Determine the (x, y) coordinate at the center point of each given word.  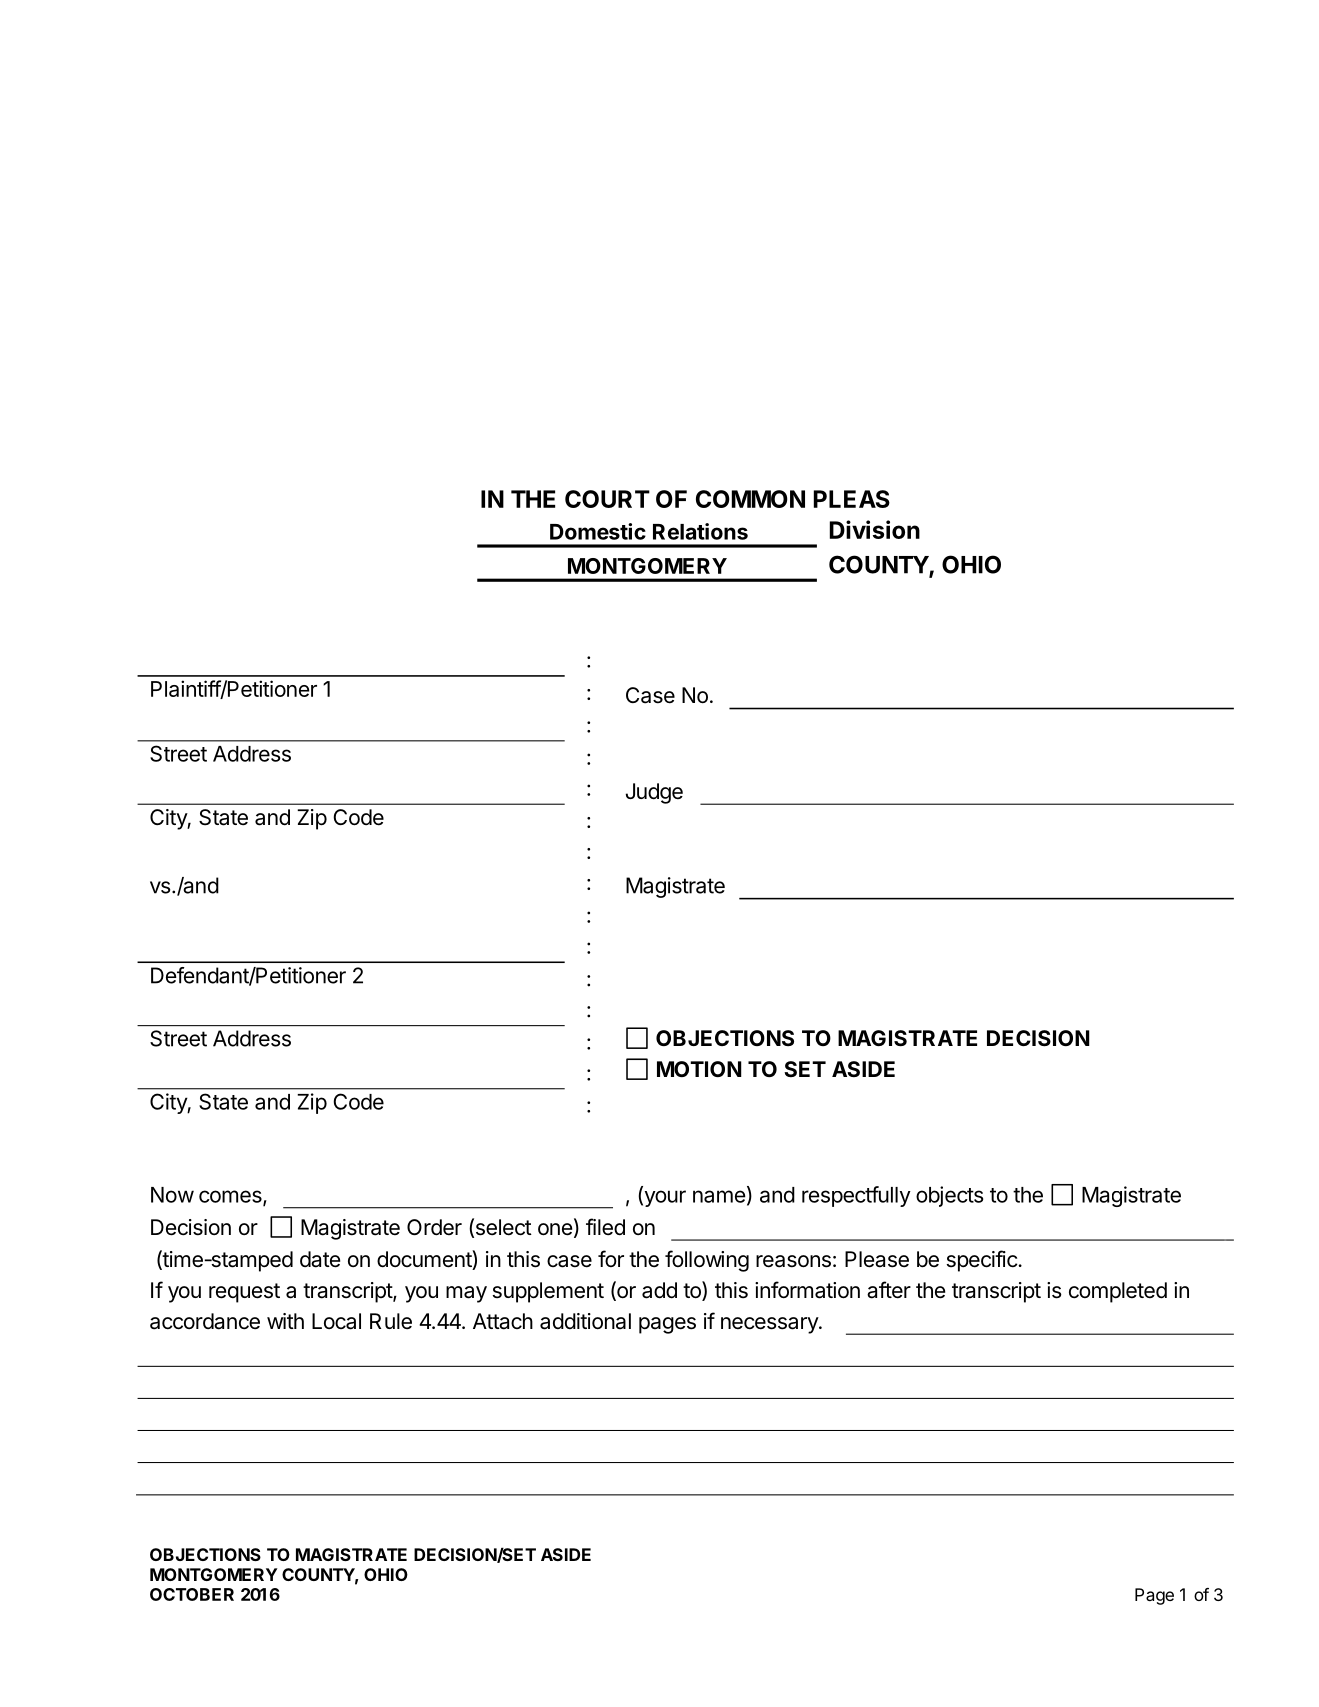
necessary (770, 1325)
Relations (700, 531)
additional (585, 1321)
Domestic (598, 531)
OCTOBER (192, 1594)
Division (875, 529)
